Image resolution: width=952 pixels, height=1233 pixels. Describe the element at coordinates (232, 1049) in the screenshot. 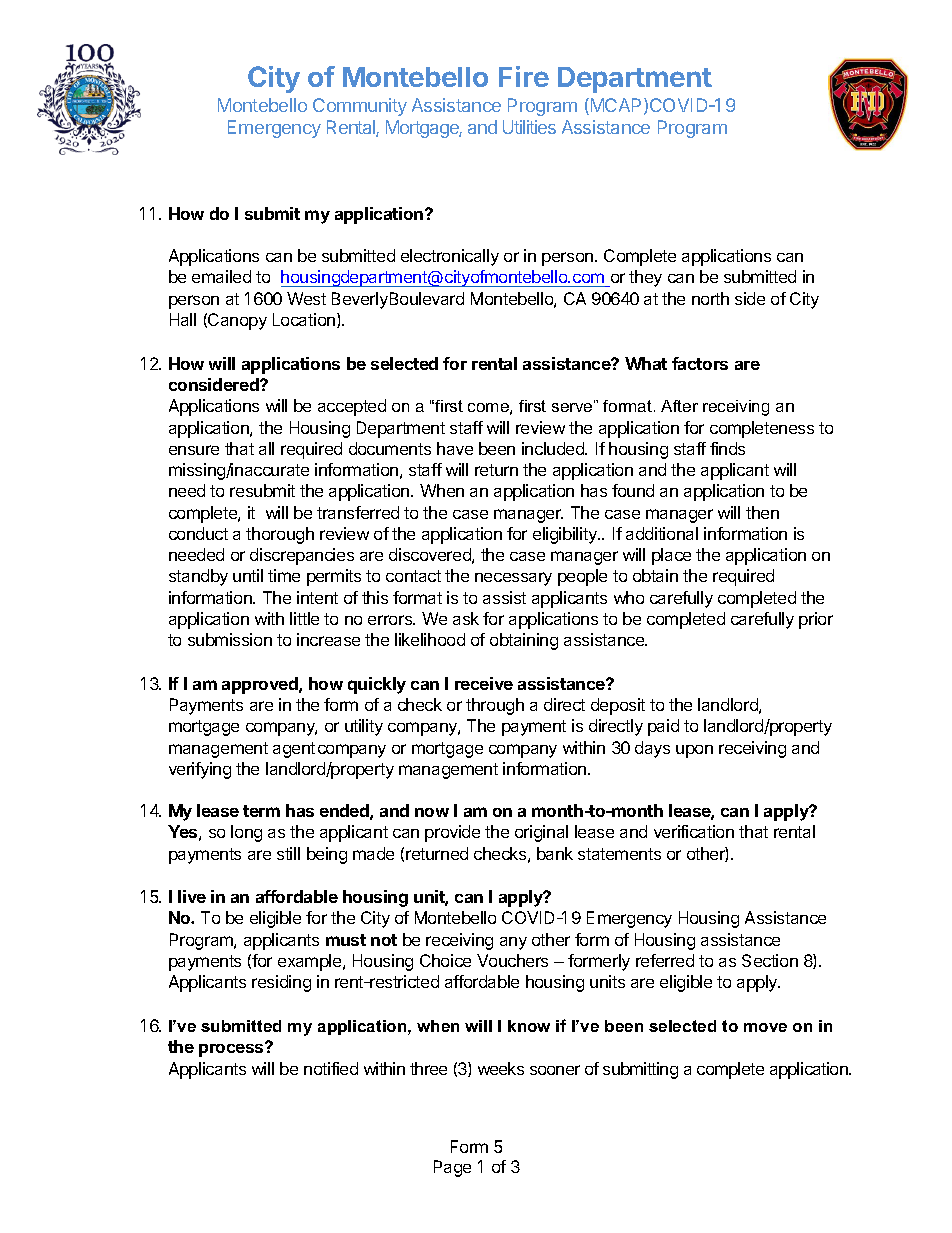

I see `process` at that location.
